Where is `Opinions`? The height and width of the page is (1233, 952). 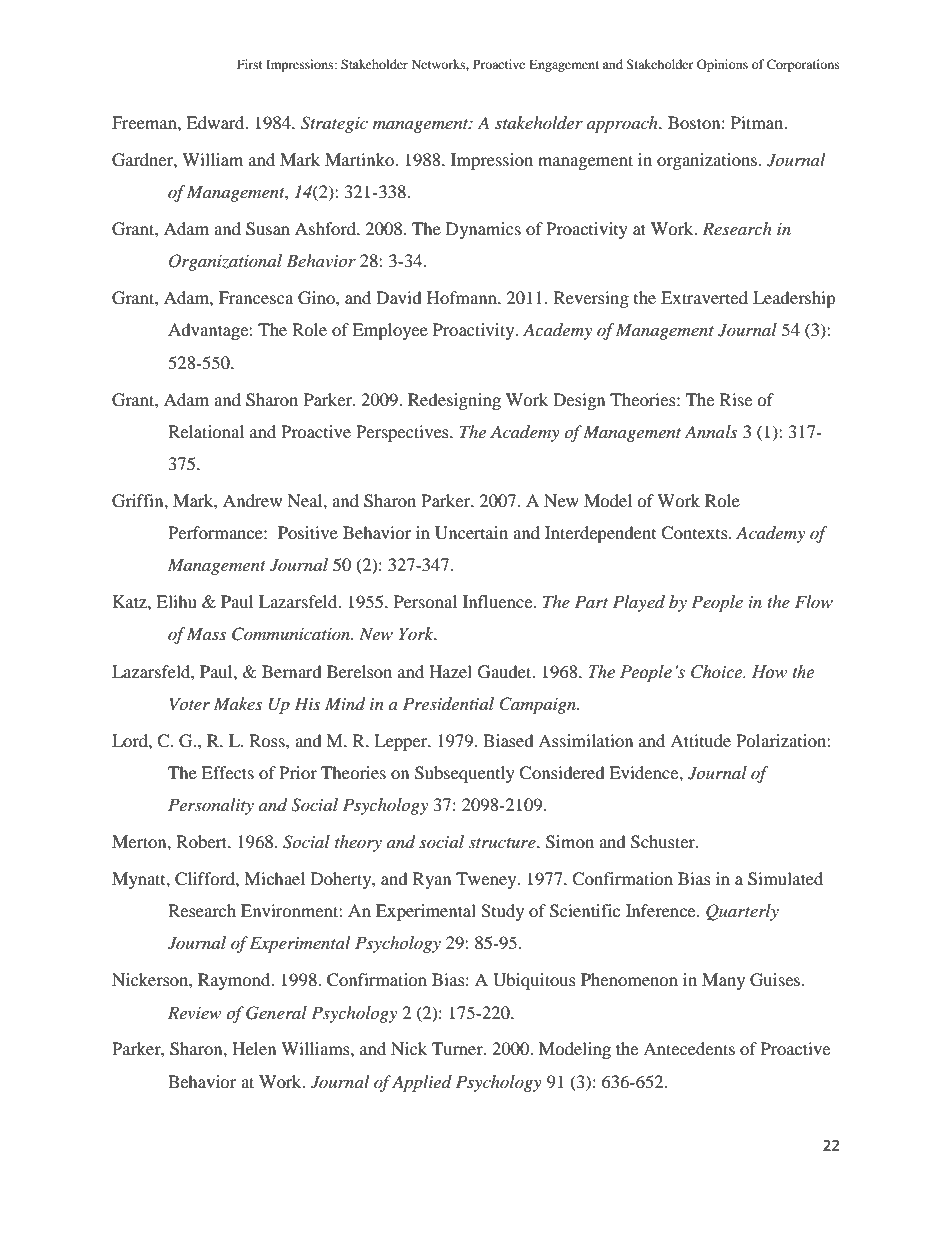
Opinions is located at coordinates (722, 65).
